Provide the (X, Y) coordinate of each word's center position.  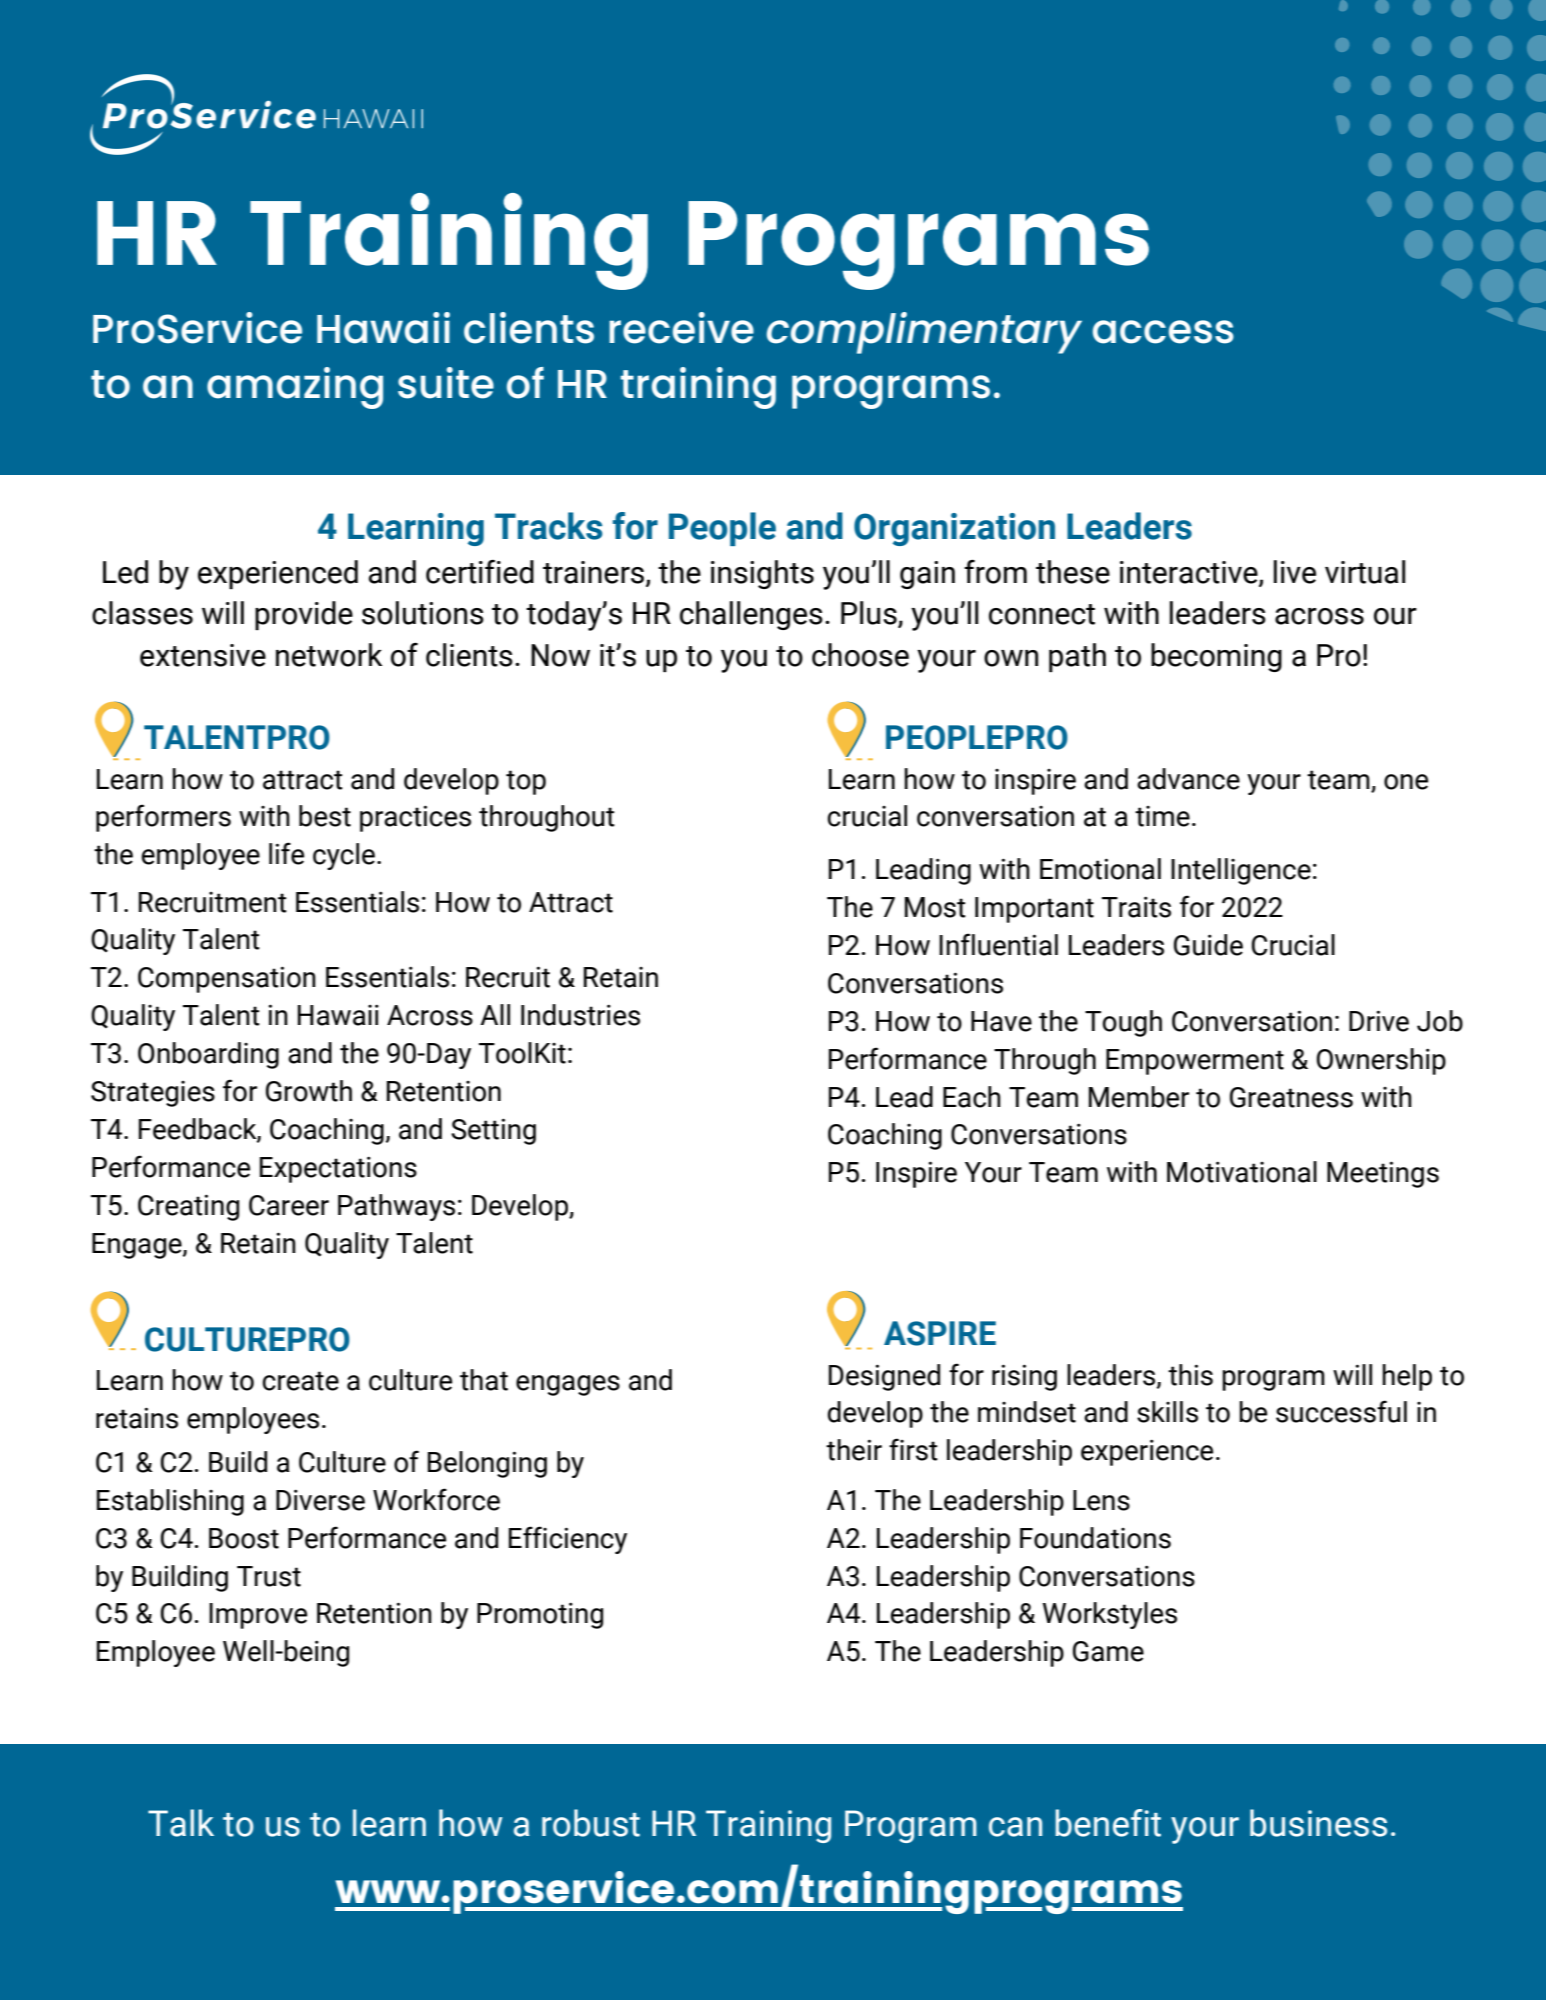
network (329, 655)
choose (860, 655)
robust (591, 1823)
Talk (181, 1823)
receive (681, 328)
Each (972, 1097)
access (1163, 332)
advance (1188, 779)
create (300, 1381)
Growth (309, 1091)
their (854, 1450)
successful (1341, 1411)
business (1318, 1823)
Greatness (1291, 1097)
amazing (295, 388)
